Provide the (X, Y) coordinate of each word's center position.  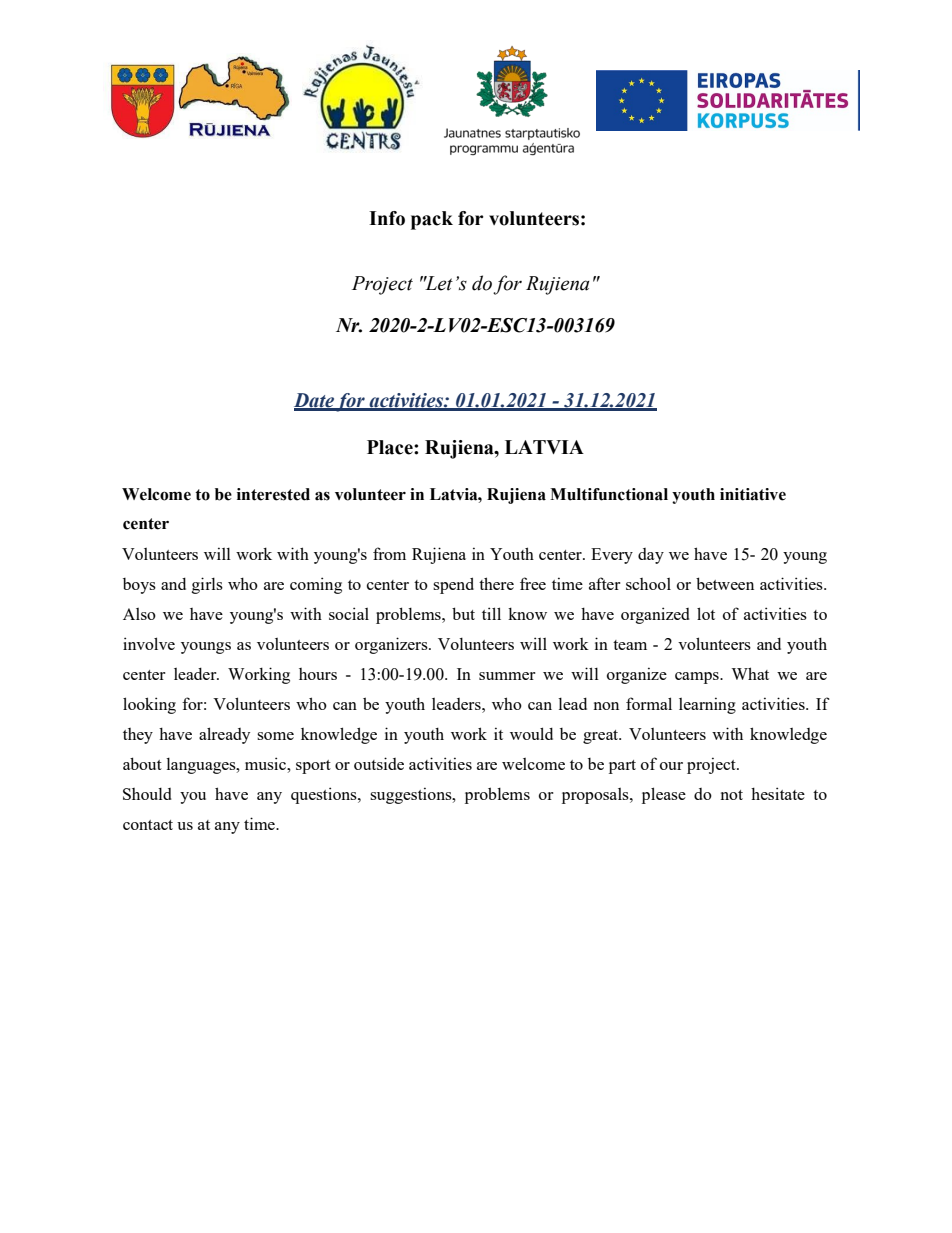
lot (706, 613)
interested (273, 494)
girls (207, 585)
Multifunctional (609, 494)
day (651, 556)
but (463, 613)
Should (147, 794)
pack (432, 220)
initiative (753, 494)
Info (387, 218)
